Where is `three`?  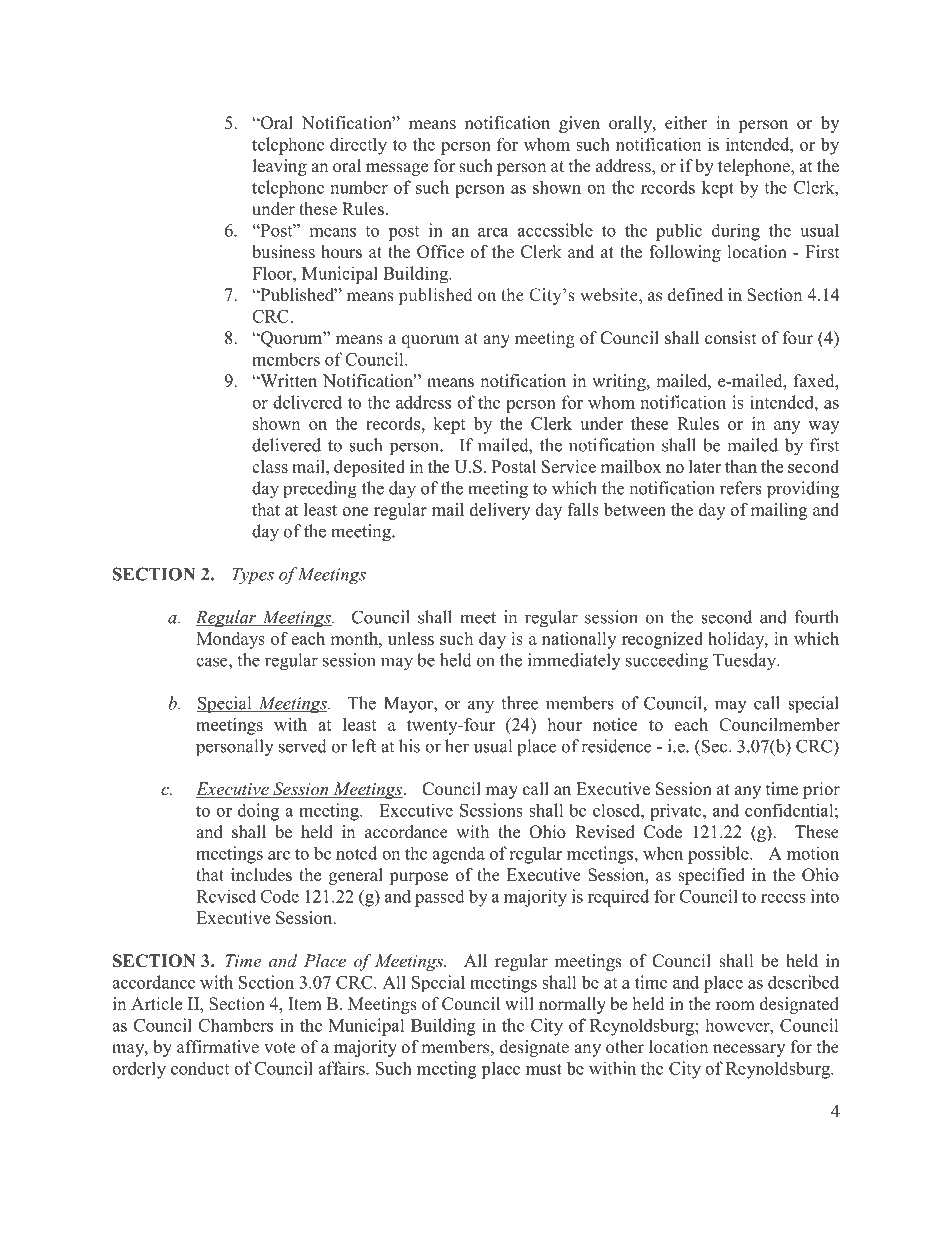
three is located at coordinates (519, 703).
